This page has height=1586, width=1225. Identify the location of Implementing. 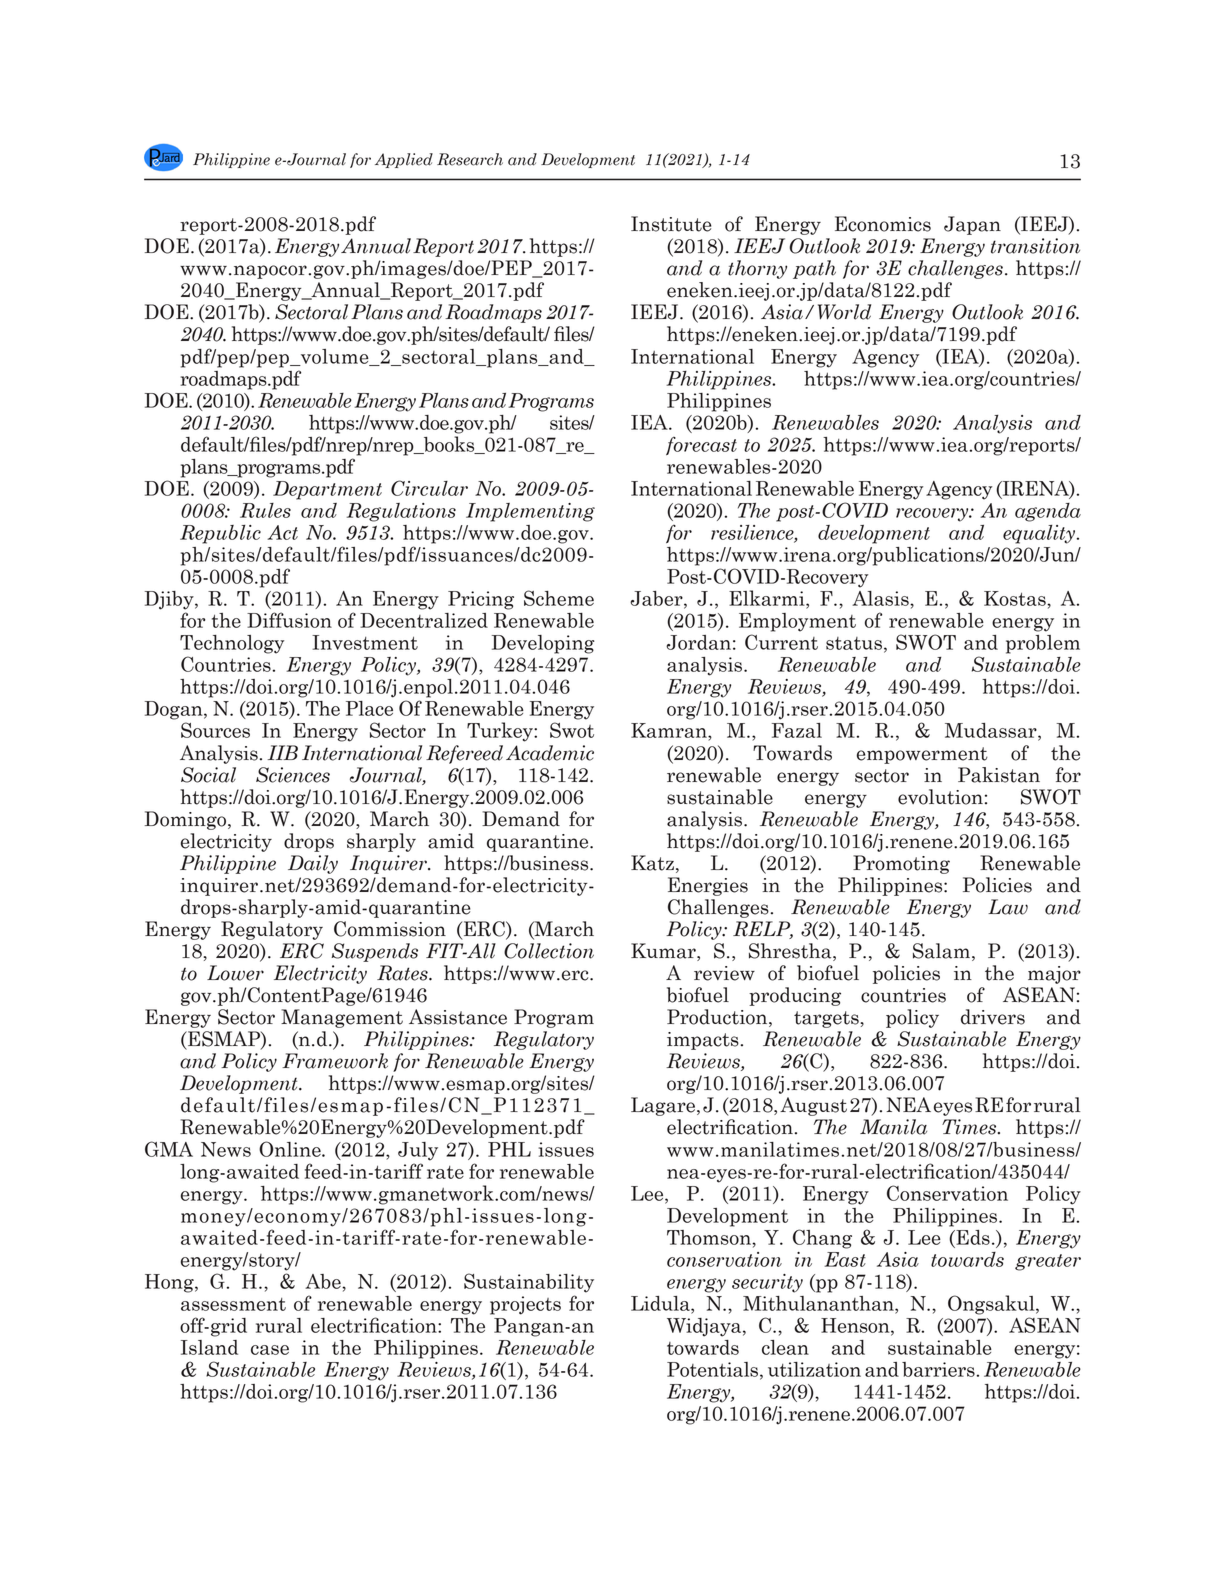
(530, 512).
